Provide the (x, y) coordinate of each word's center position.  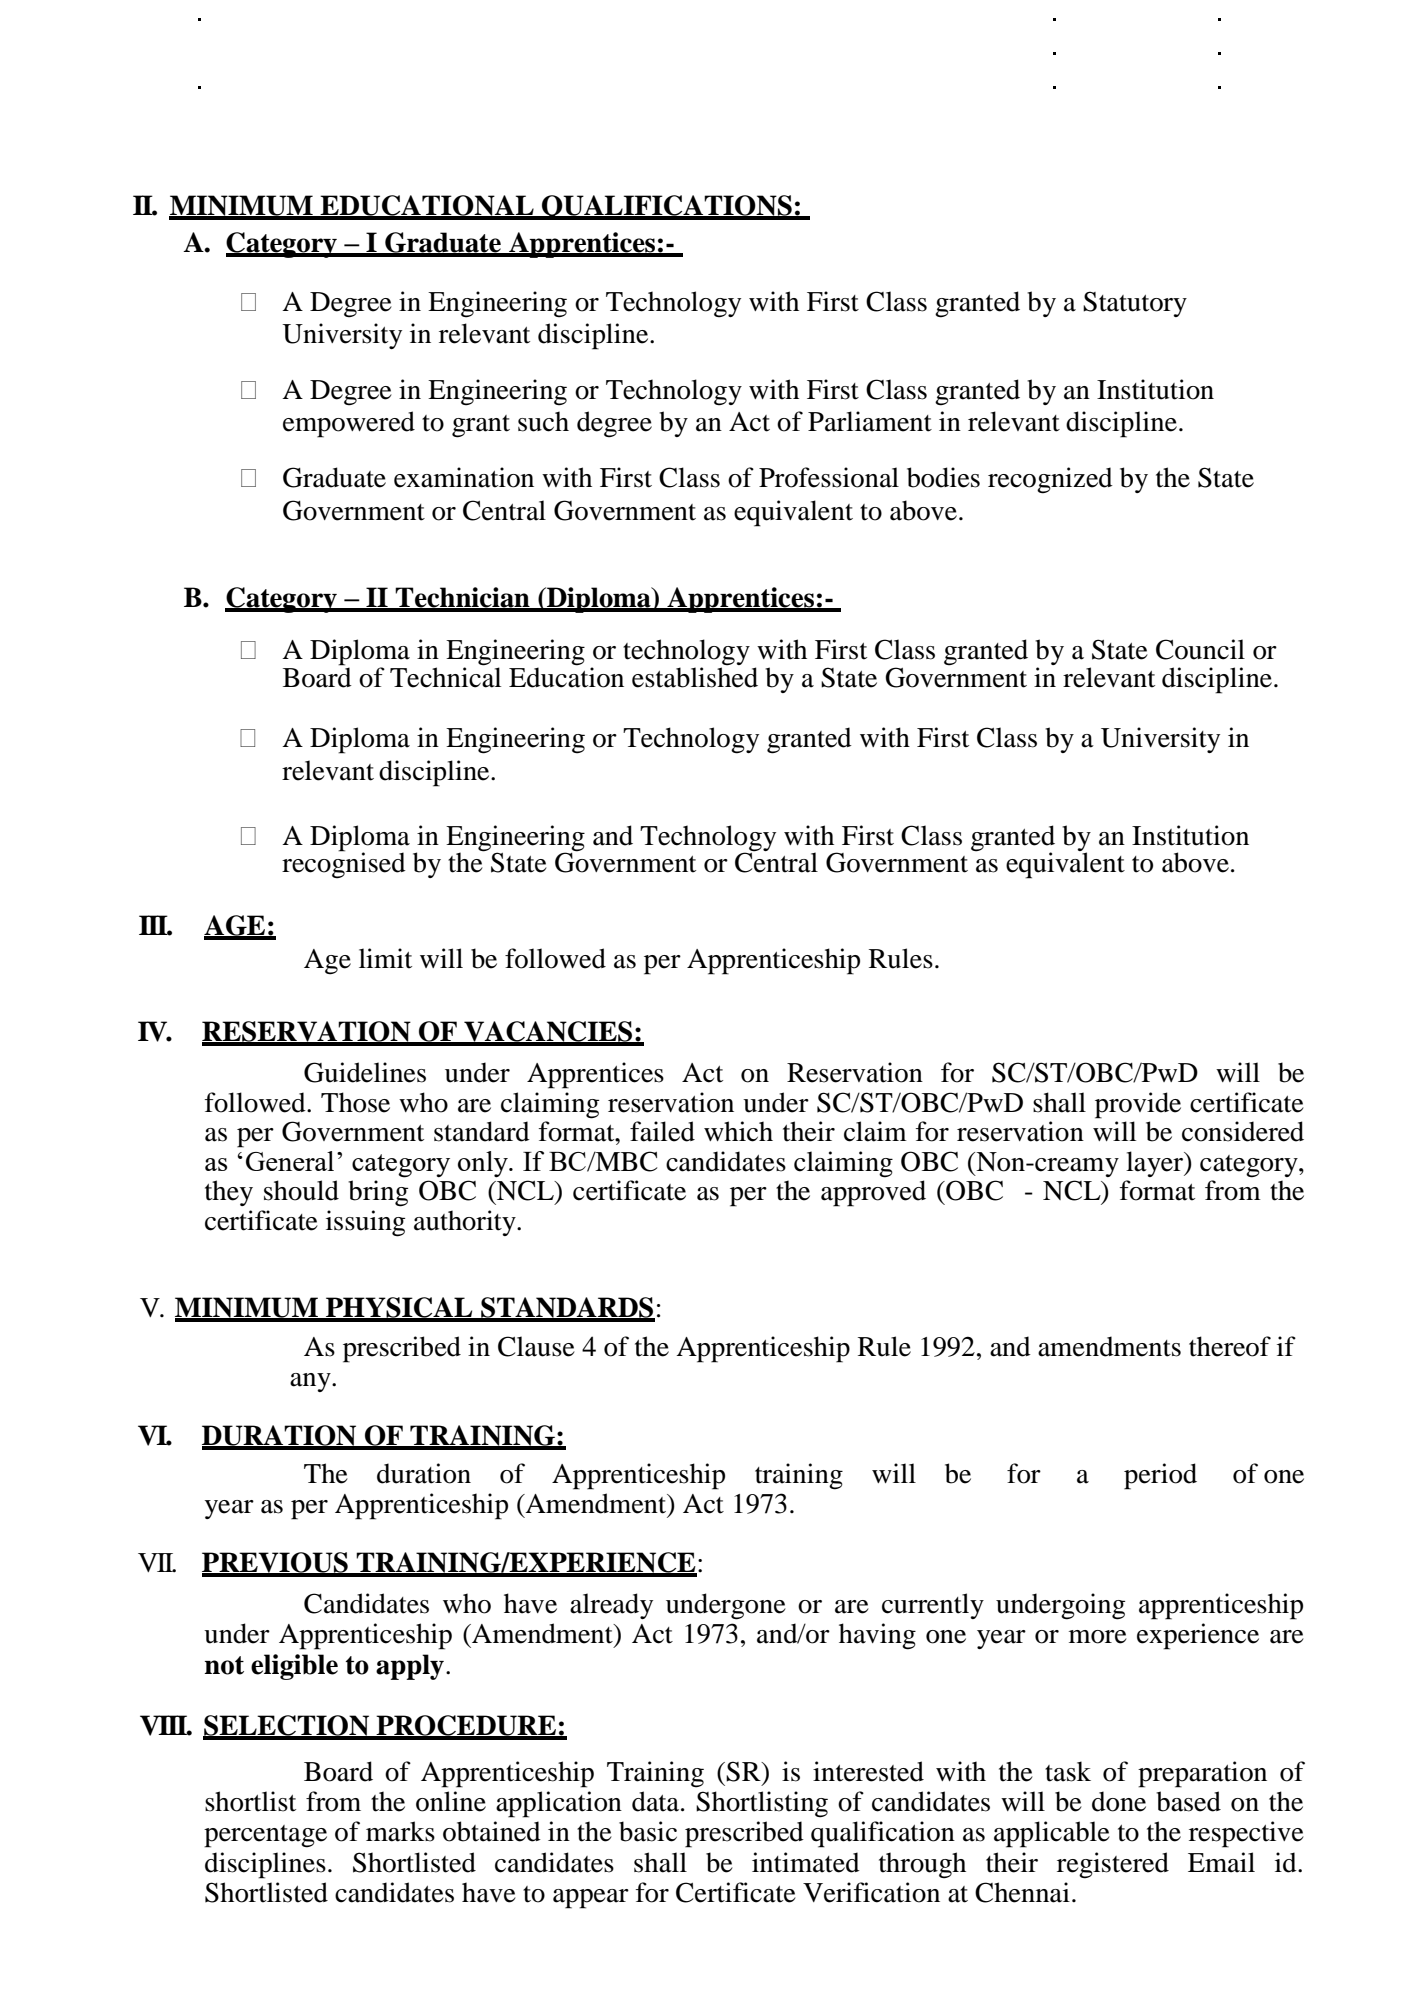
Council (1200, 649)
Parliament (870, 421)
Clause (536, 1346)
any (311, 1382)
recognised (344, 864)
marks (400, 1831)
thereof (1230, 1346)
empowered (349, 424)
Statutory (1135, 304)
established (695, 676)
